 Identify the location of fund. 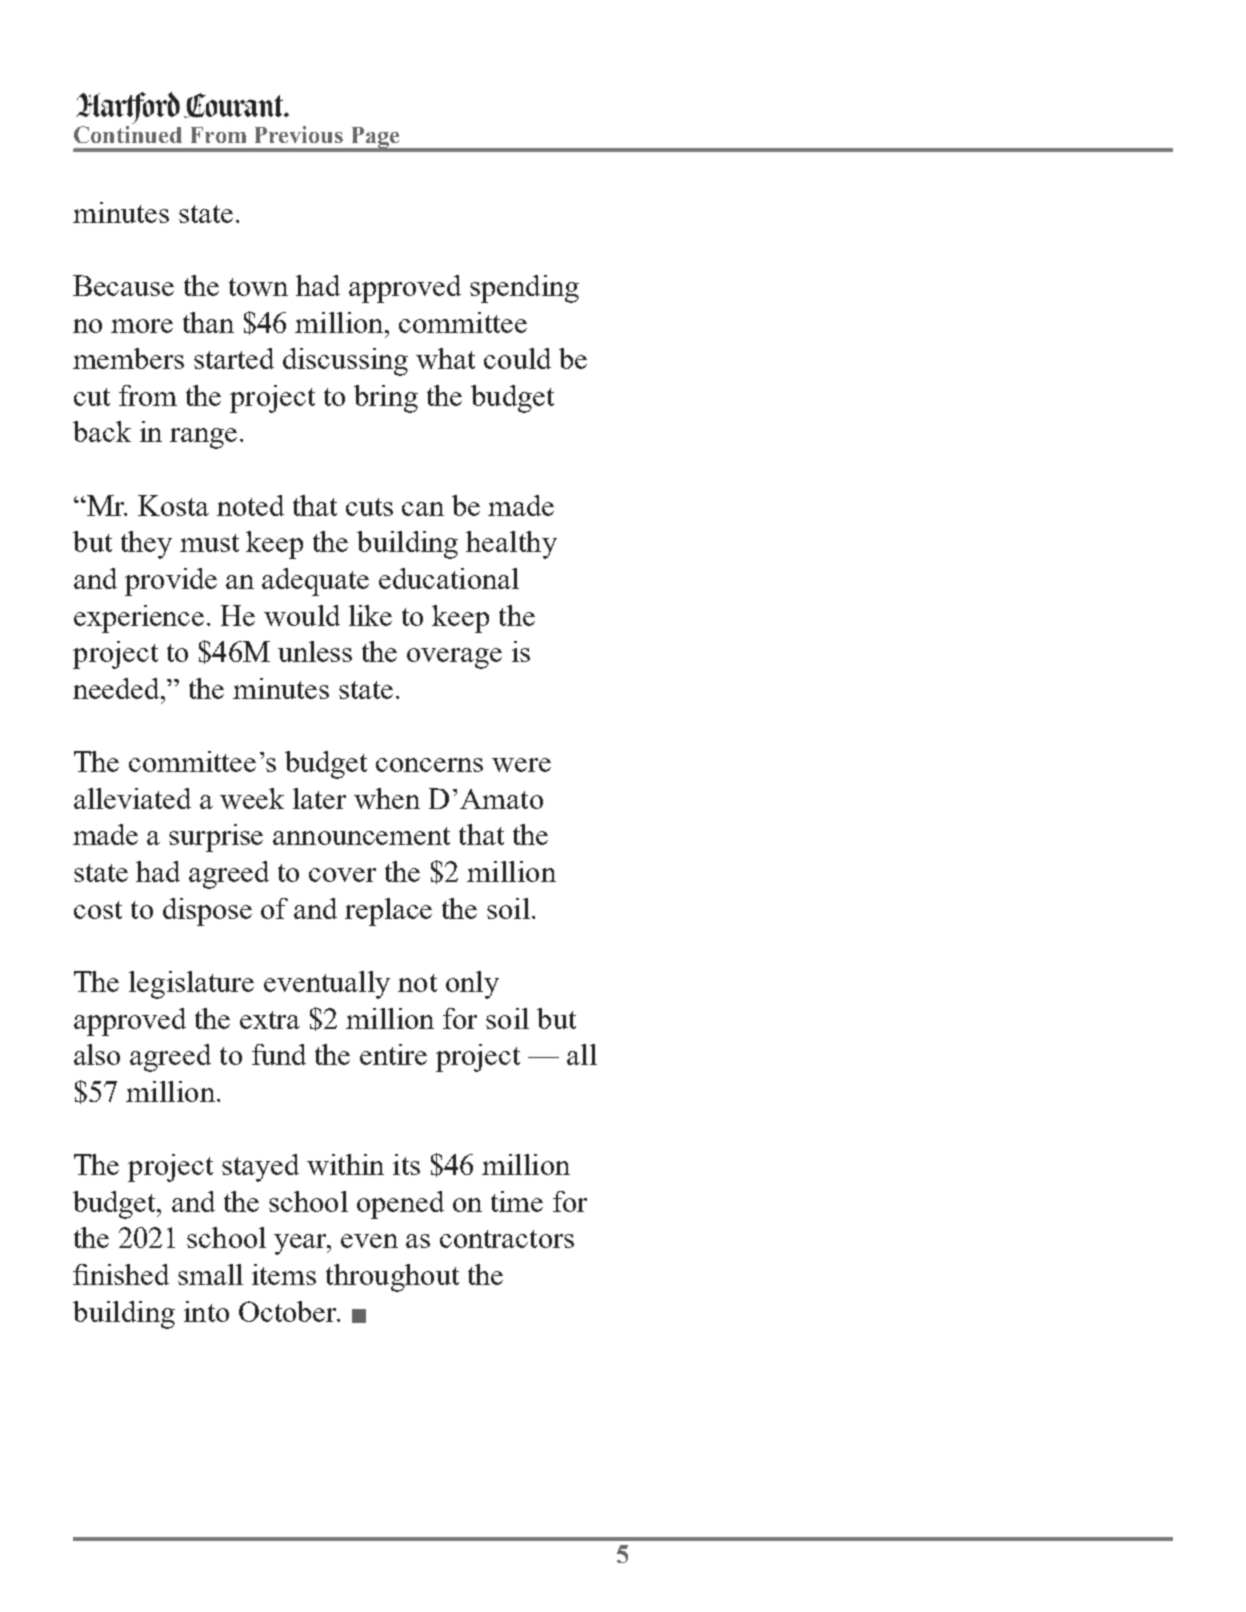
(279, 1054).
